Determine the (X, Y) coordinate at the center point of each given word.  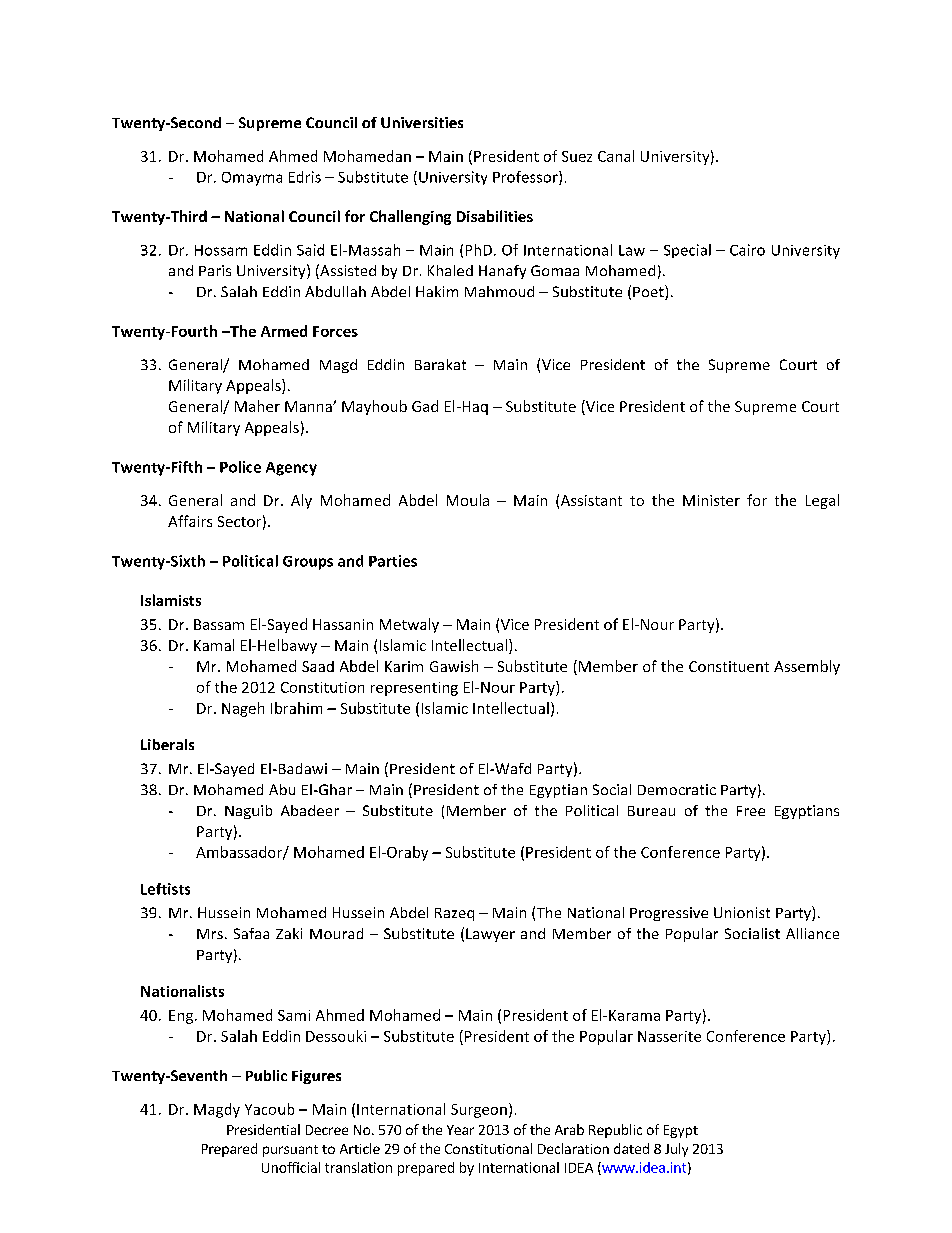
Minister (711, 500)
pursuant (290, 1151)
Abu (282, 789)
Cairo (747, 250)
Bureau (651, 811)
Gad (425, 406)
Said (310, 250)
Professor (526, 178)
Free (751, 811)
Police (240, 467)
